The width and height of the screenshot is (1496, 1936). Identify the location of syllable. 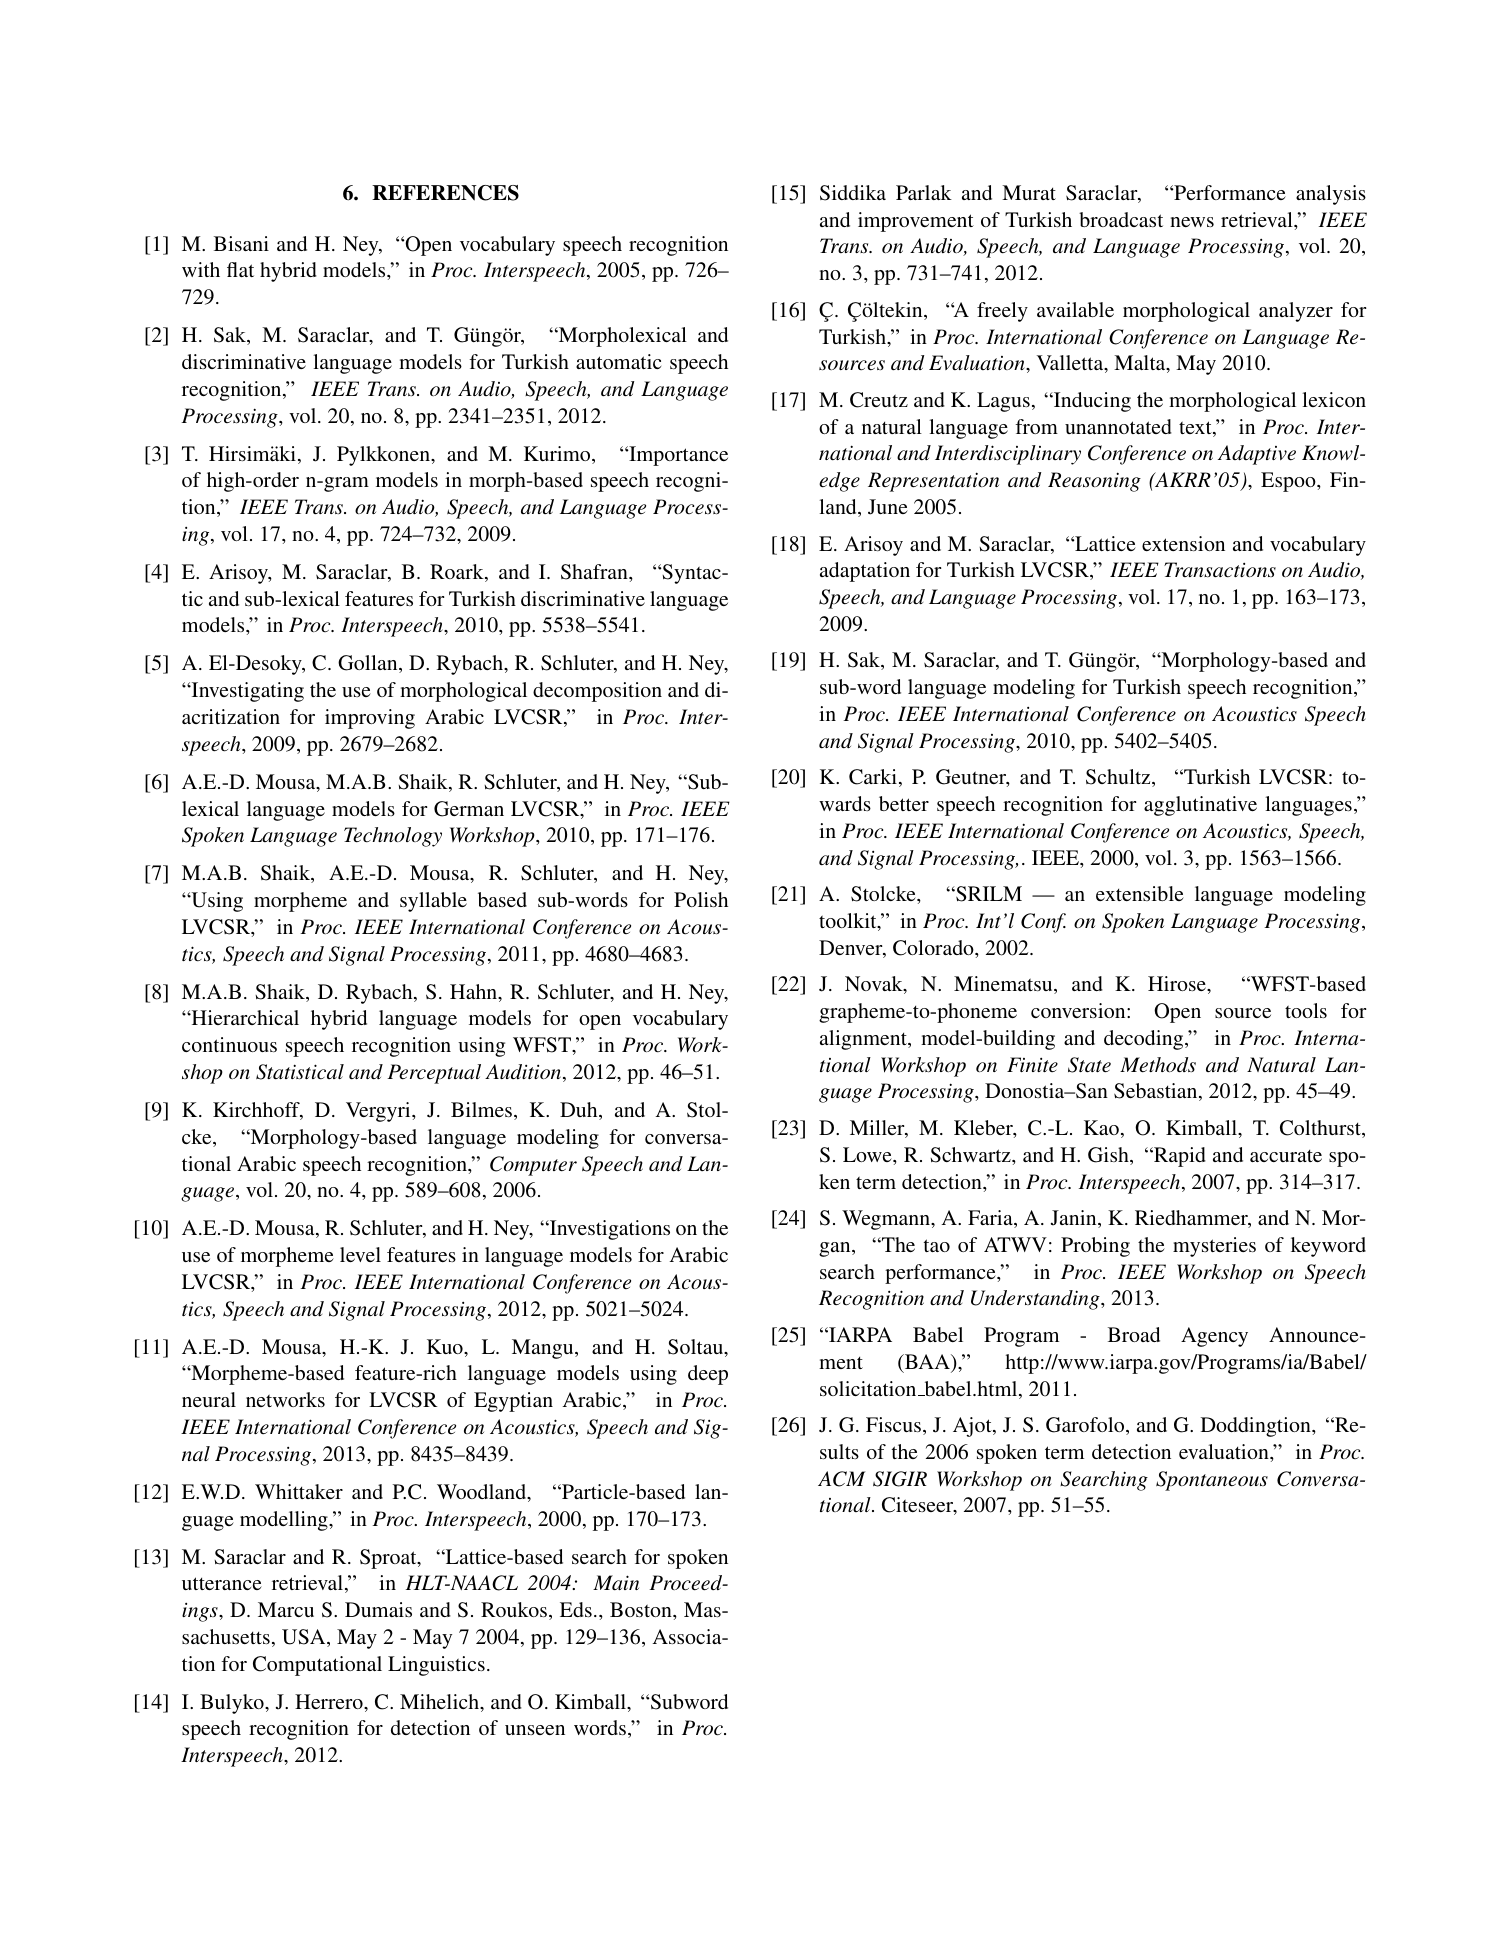
(433, 902).
